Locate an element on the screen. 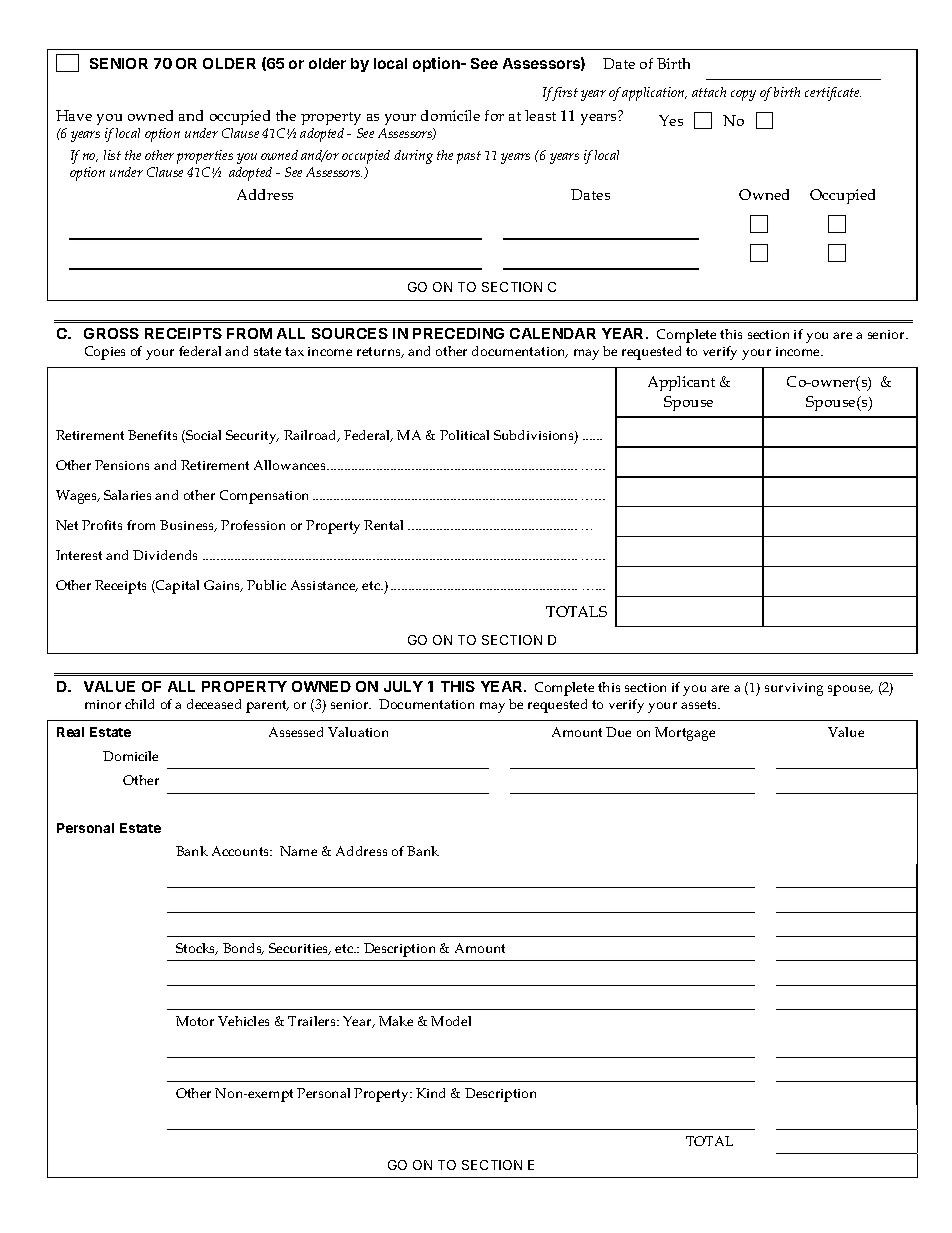  copy is located at coordinates (743, 95).
